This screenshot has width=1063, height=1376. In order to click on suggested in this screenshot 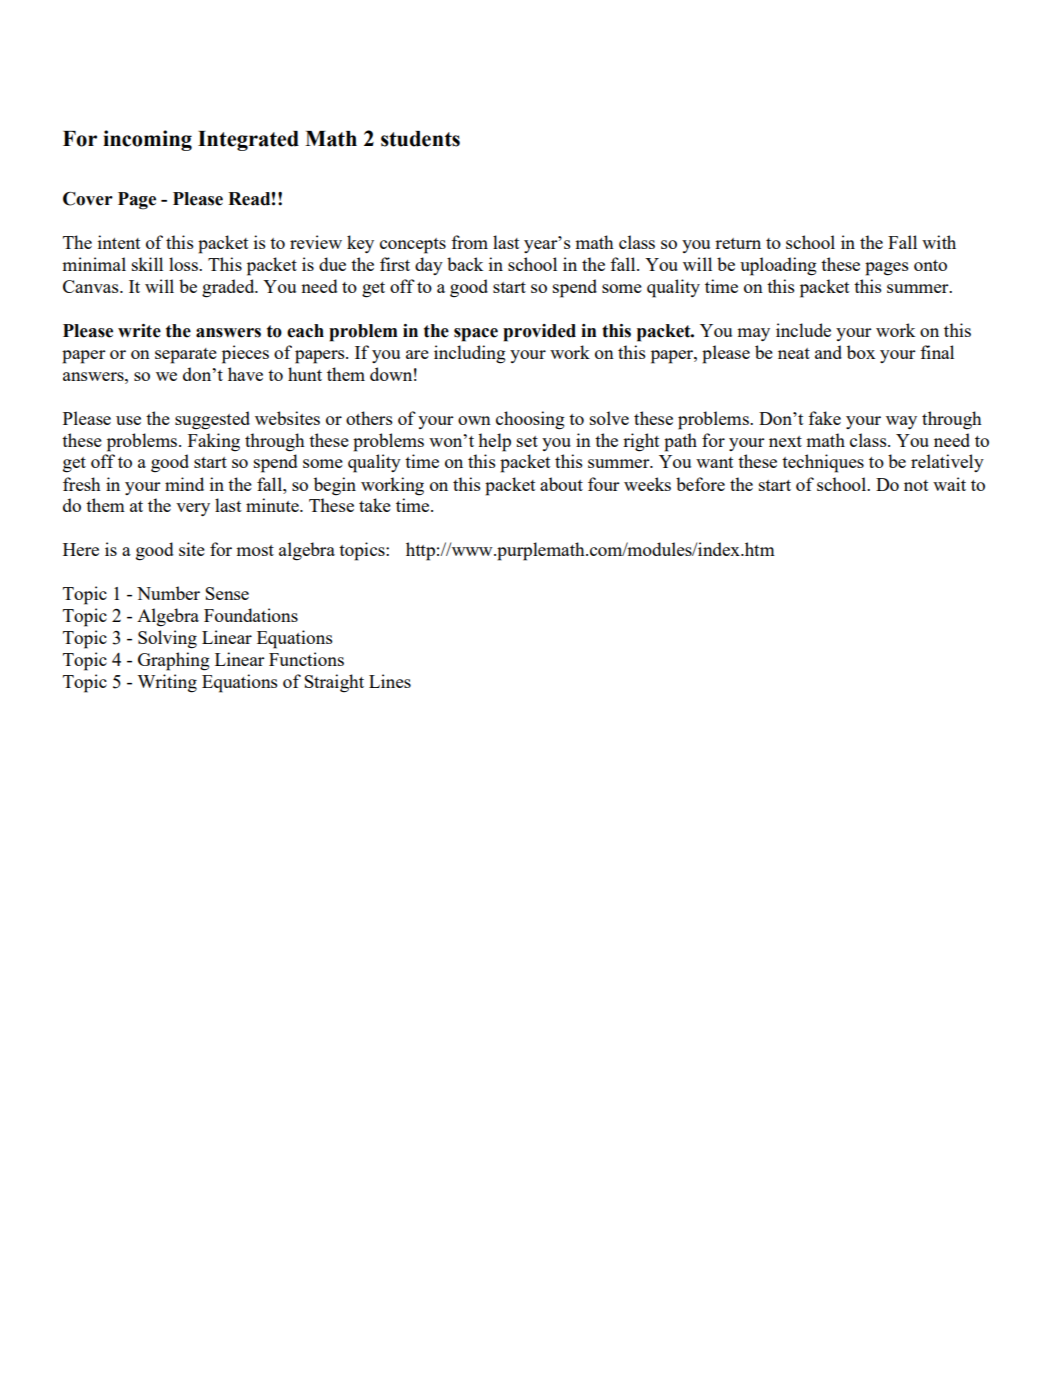, I will do `click(212, 420)`.
